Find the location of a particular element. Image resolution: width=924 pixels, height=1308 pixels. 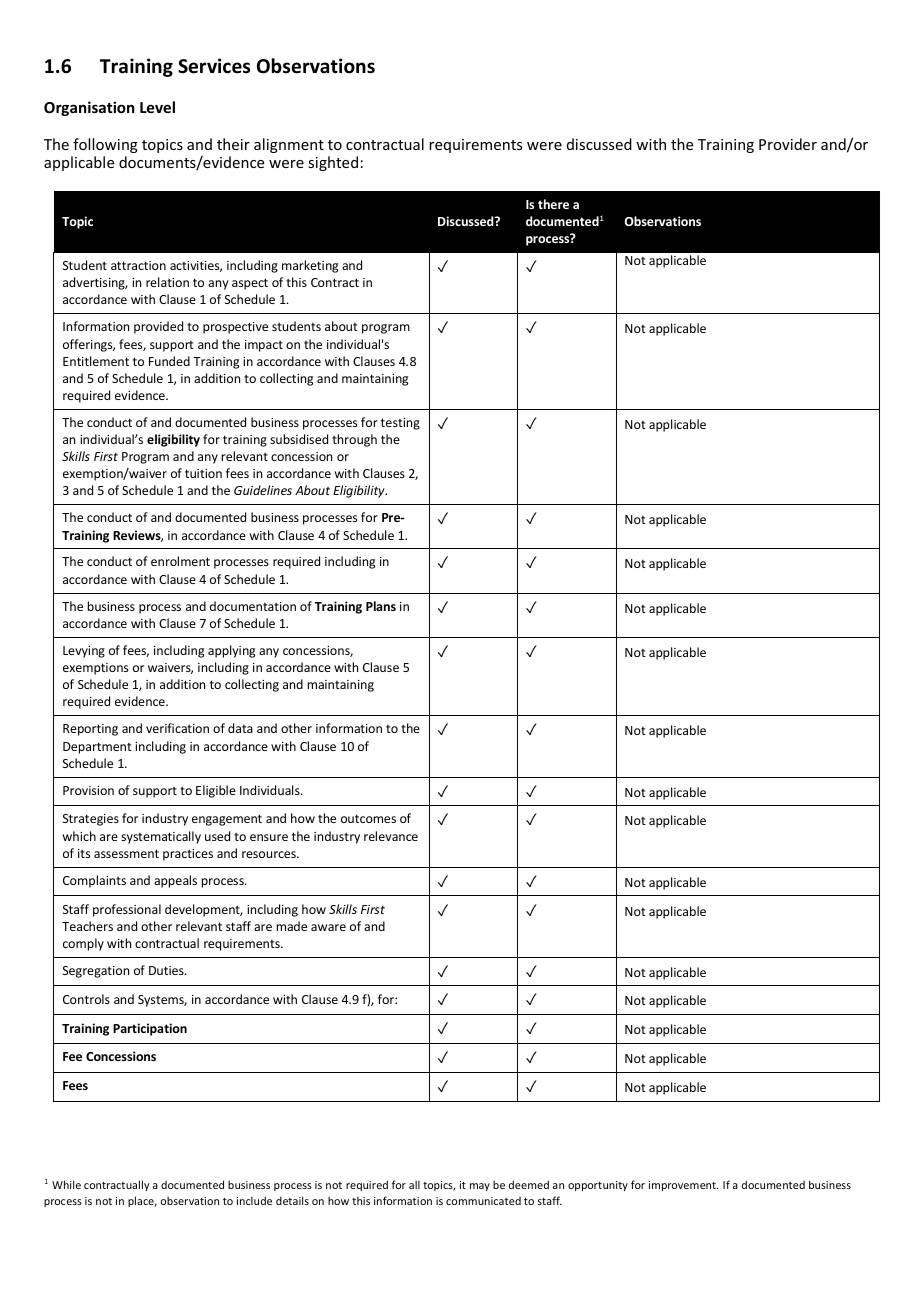

improvement is located at coordinates (683, 1186).
